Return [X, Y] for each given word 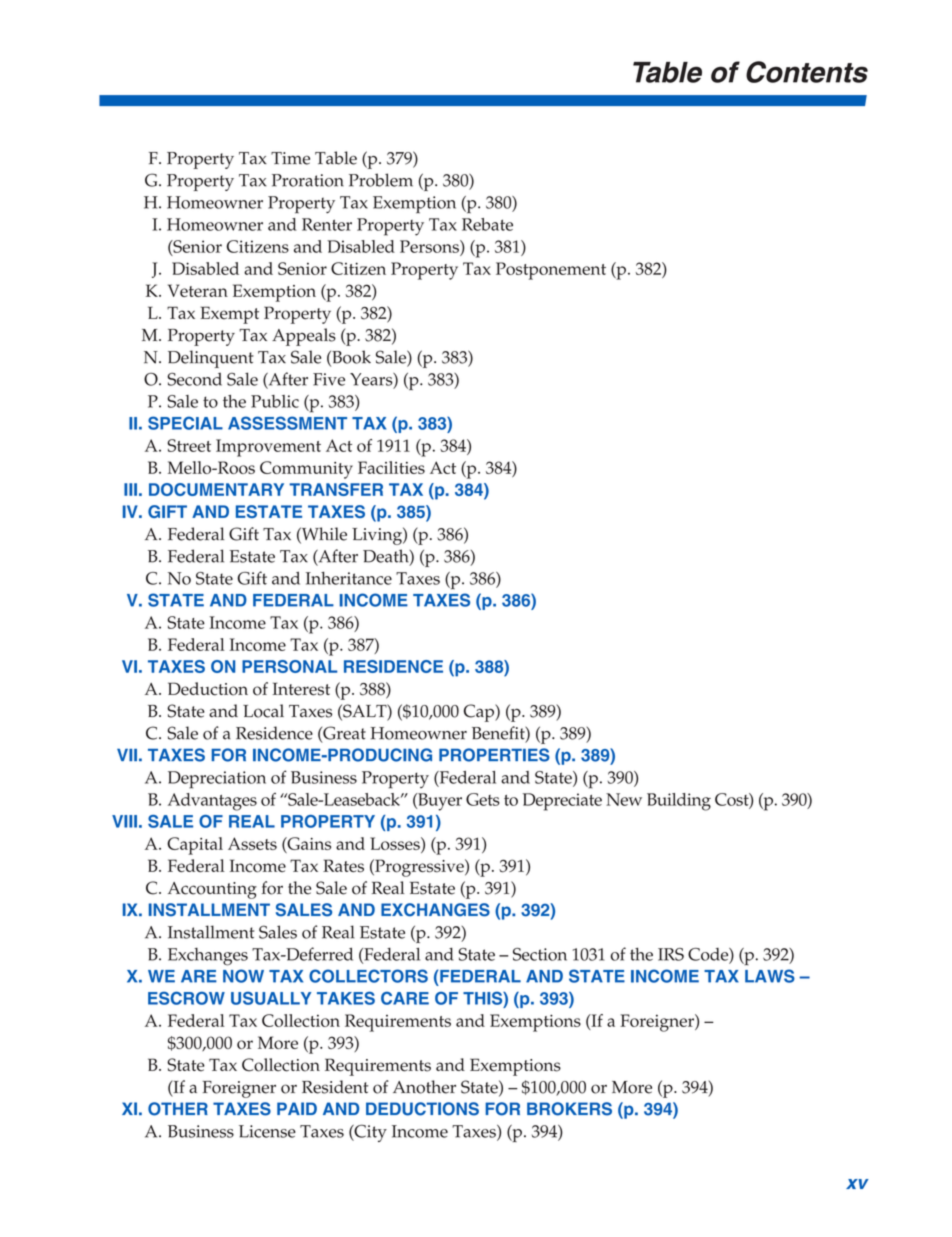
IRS [671, 954]
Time [290, 158]
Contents [807, 72]
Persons [430, 246]
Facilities [391, 467]
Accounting [212, 890]
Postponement [551, 271]
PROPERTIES [494, 755]
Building [679, 802]
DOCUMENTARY [216, 489]
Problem [381, 180]
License [267, 1131]
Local [263, 711]
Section [540, 954]
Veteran [198, 290]
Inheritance [349, 578]
